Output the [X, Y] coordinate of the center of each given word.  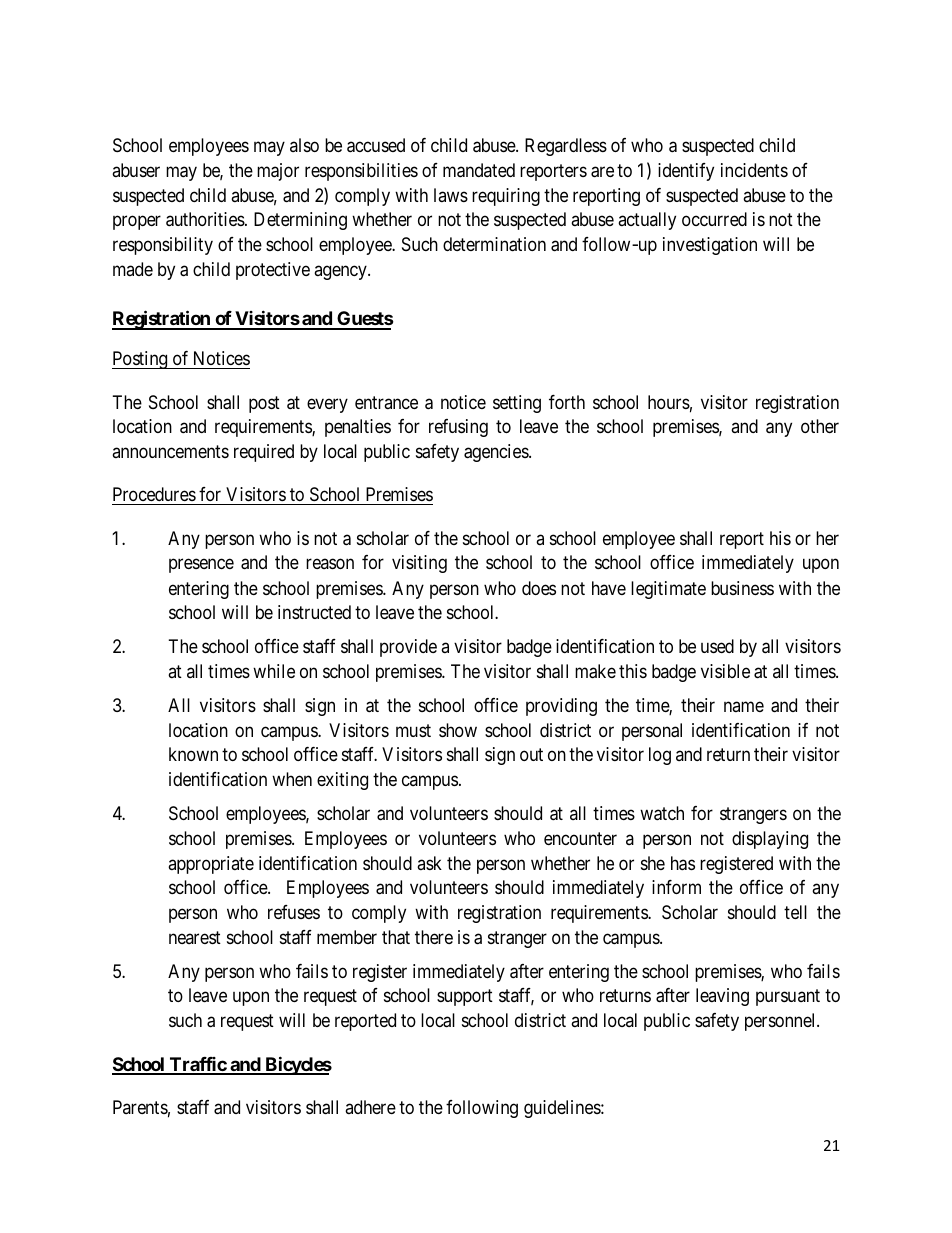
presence [201, 566]
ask [429, 863]
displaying [770, 840]
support [465, 997]
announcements [170, 451]
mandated [479, 170]
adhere [370, 1107]
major [278, 172]
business [742, 588]
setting [517, 404]
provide [408, 648]
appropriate [211, 865]
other [820, 426]
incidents [754, 170]
